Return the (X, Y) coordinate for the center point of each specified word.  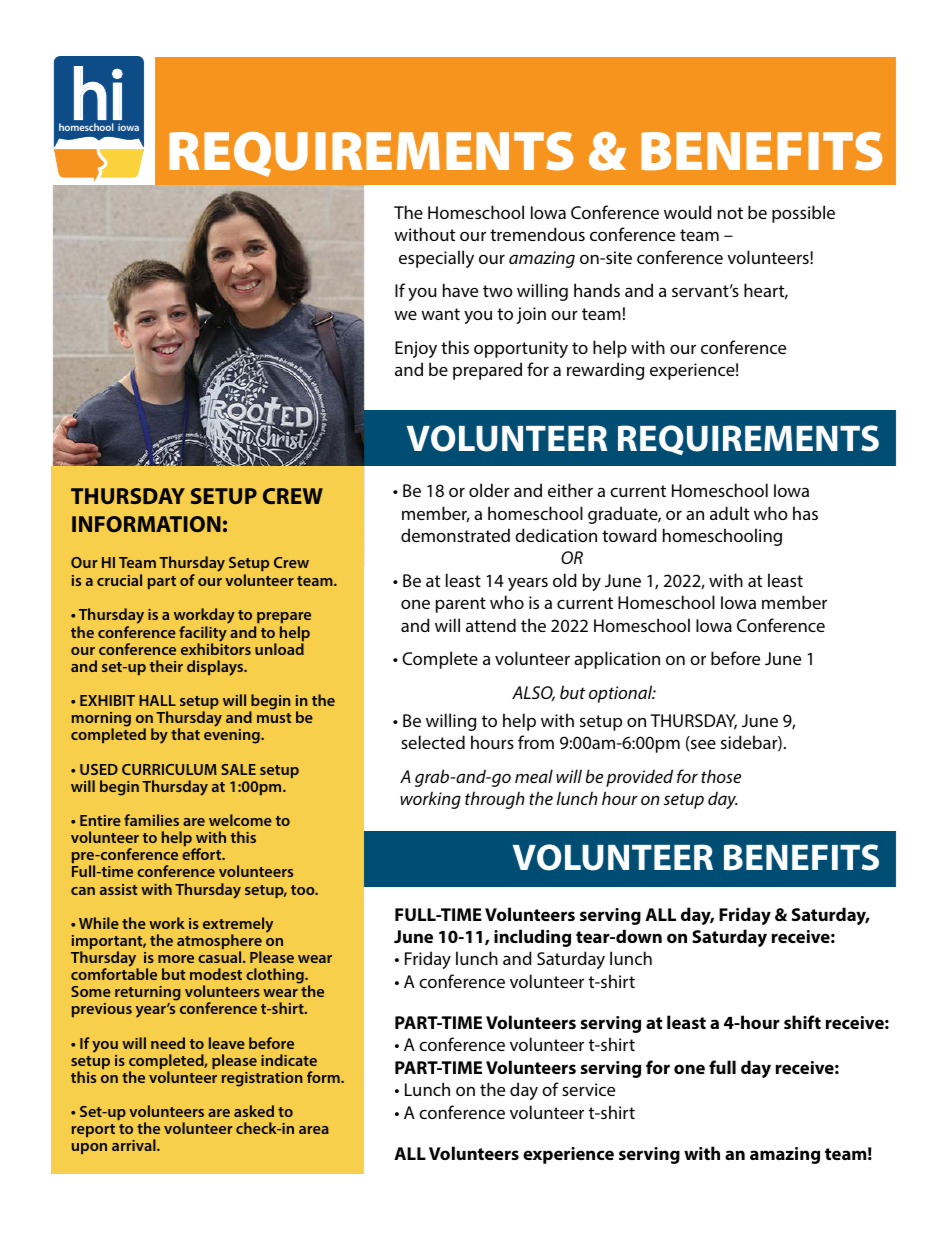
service (588, 1089)
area (314, 1130)
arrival (135, 1145)
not (730, 213)
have (460, 290)
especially (436, 259)
